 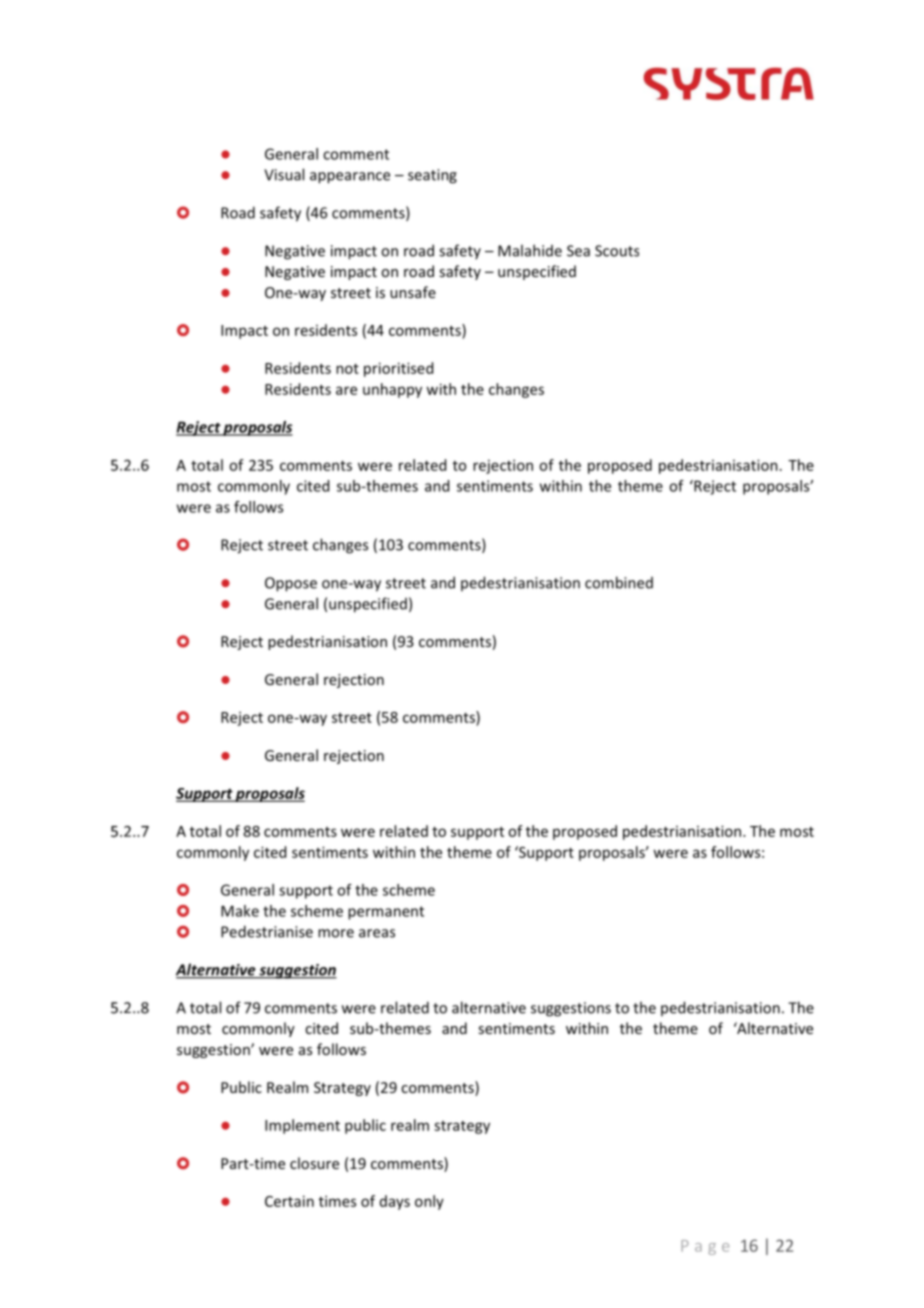 I want to click on areas, so click(x=377, y=933).
